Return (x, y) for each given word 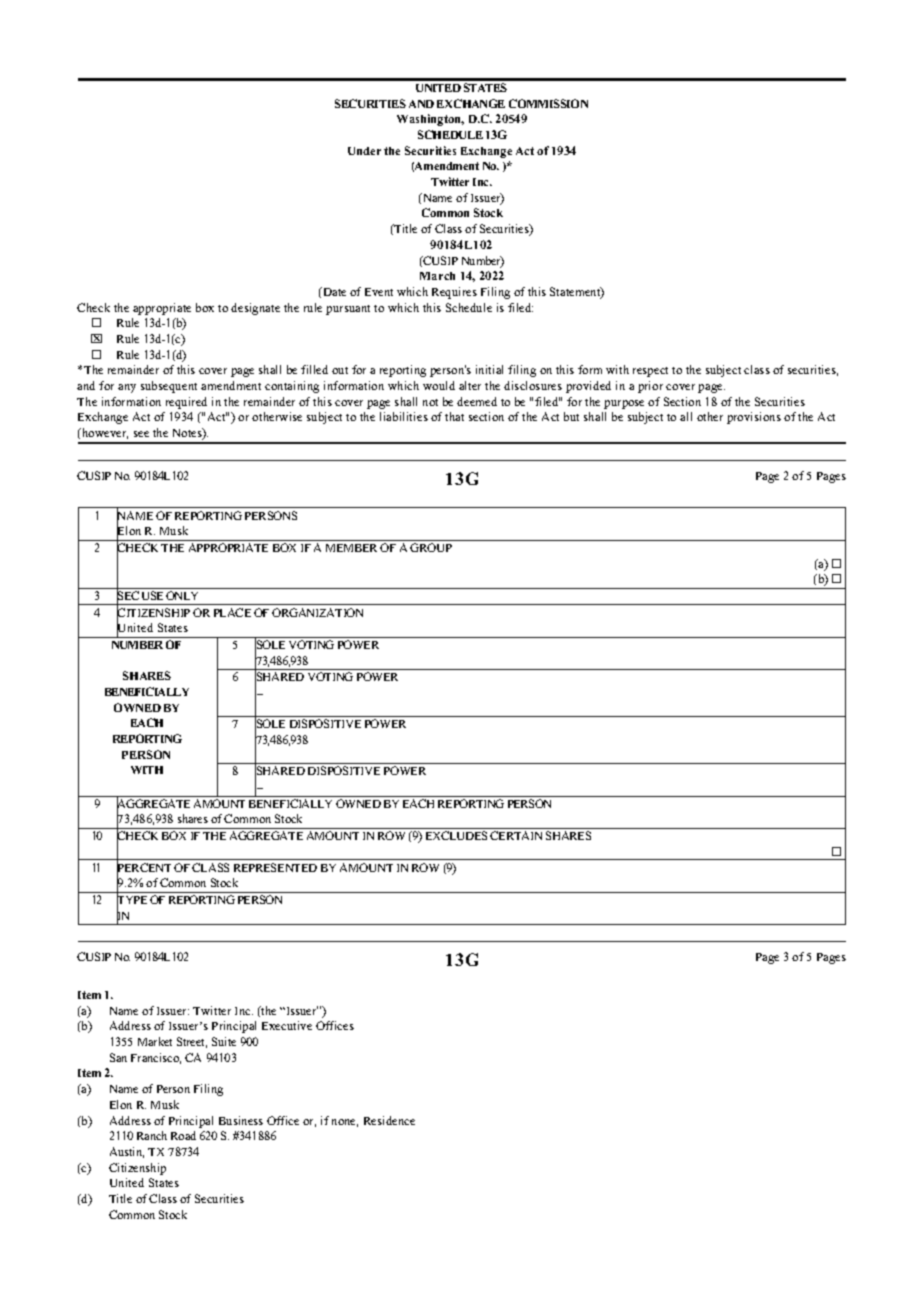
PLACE (232, 612)
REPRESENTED (275, 867)
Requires (454, 293)
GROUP (431, 547)
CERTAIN (516, 835)
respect (650, 372)
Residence (389, 1120)
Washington (430, 120)
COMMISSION (548, 103)
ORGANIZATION (317, 612)
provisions (754, 418)
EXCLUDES (456, 835)
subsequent (169, 387)
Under (364, 151)
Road (183, 1135)
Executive (287, 1025)
